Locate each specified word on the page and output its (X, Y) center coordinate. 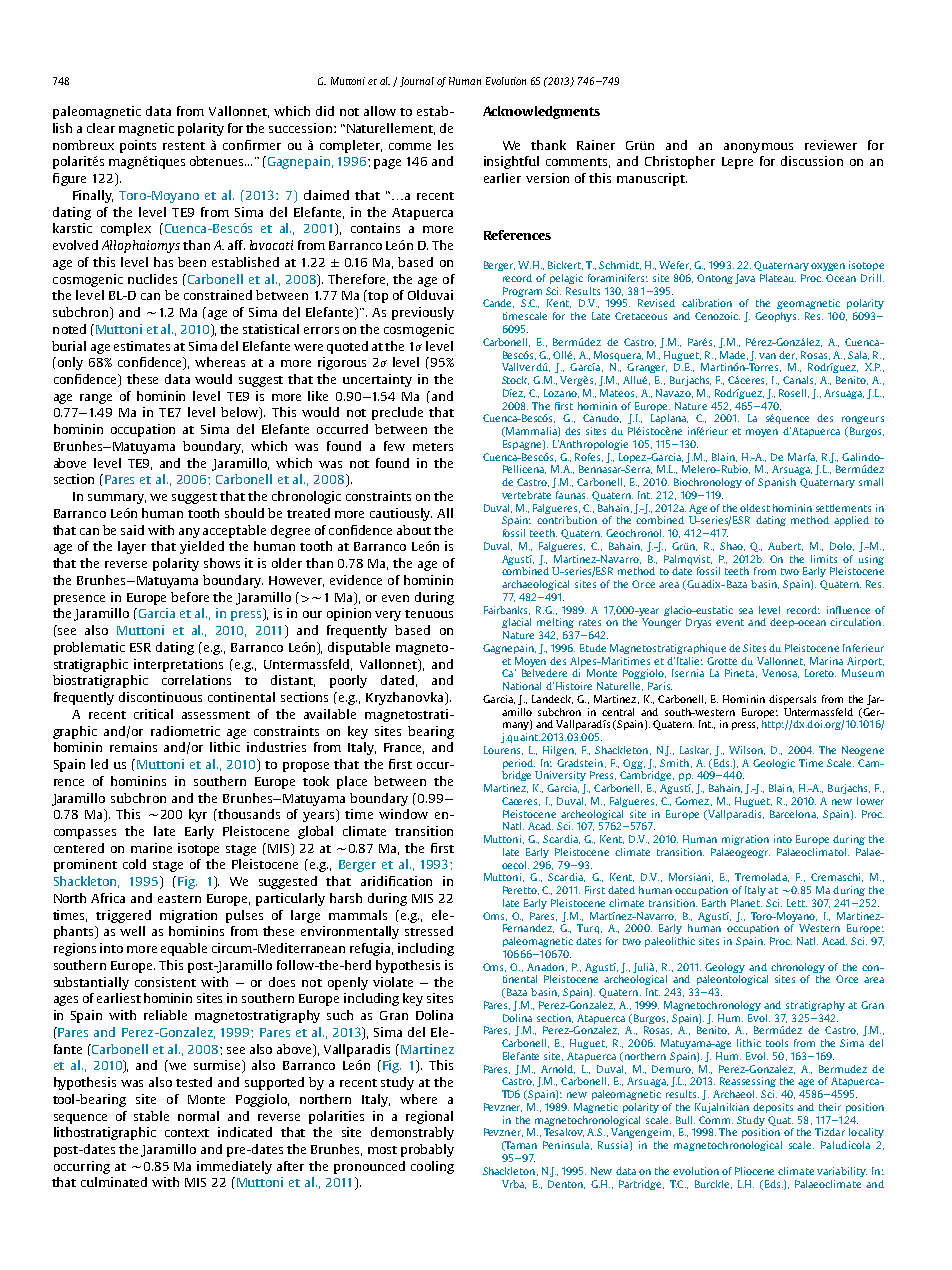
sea (746, 611)
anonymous (758, 148)
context (187, 1133)
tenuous (429, 614)
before (190, 597)
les (445, 145)
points (138, 146)
